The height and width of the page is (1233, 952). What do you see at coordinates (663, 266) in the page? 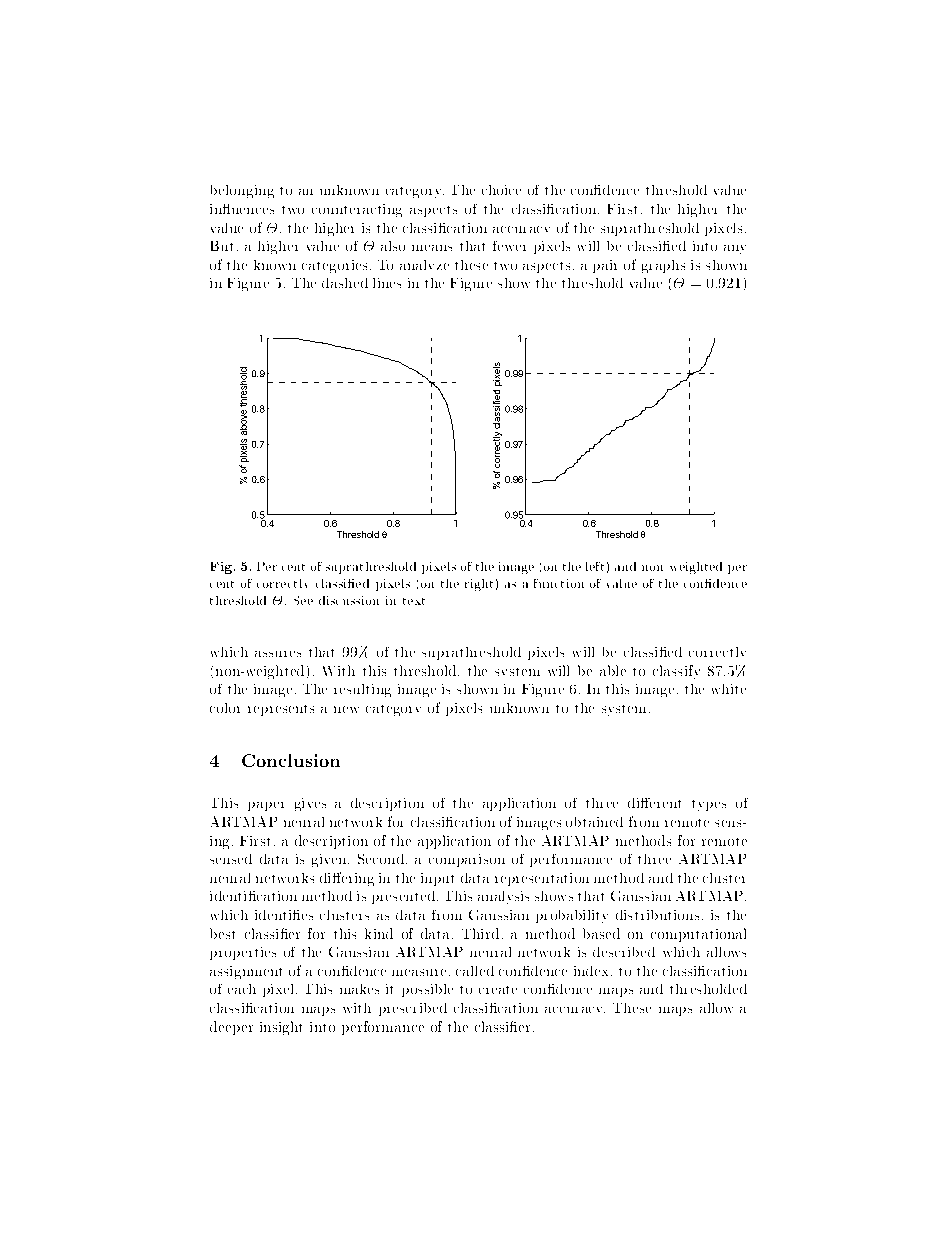
I see `graphs` at bounding box center [663, 266].
